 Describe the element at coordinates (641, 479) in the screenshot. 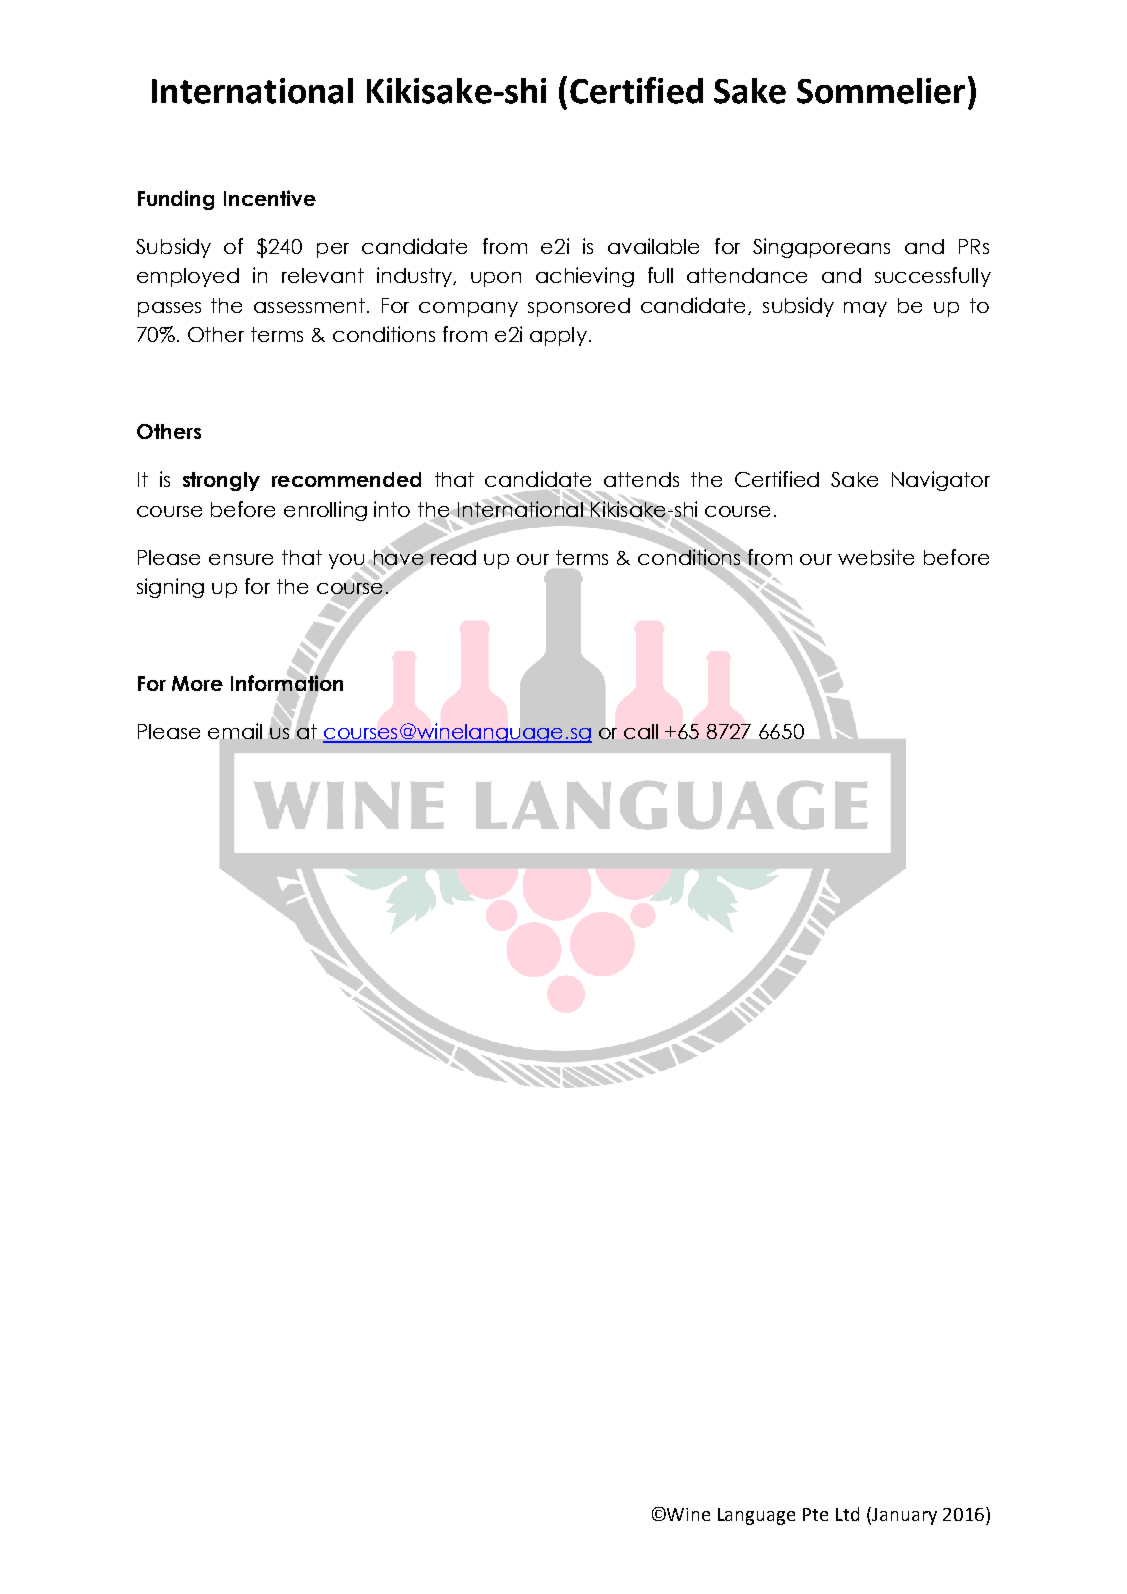

I see `attends` at that location.
